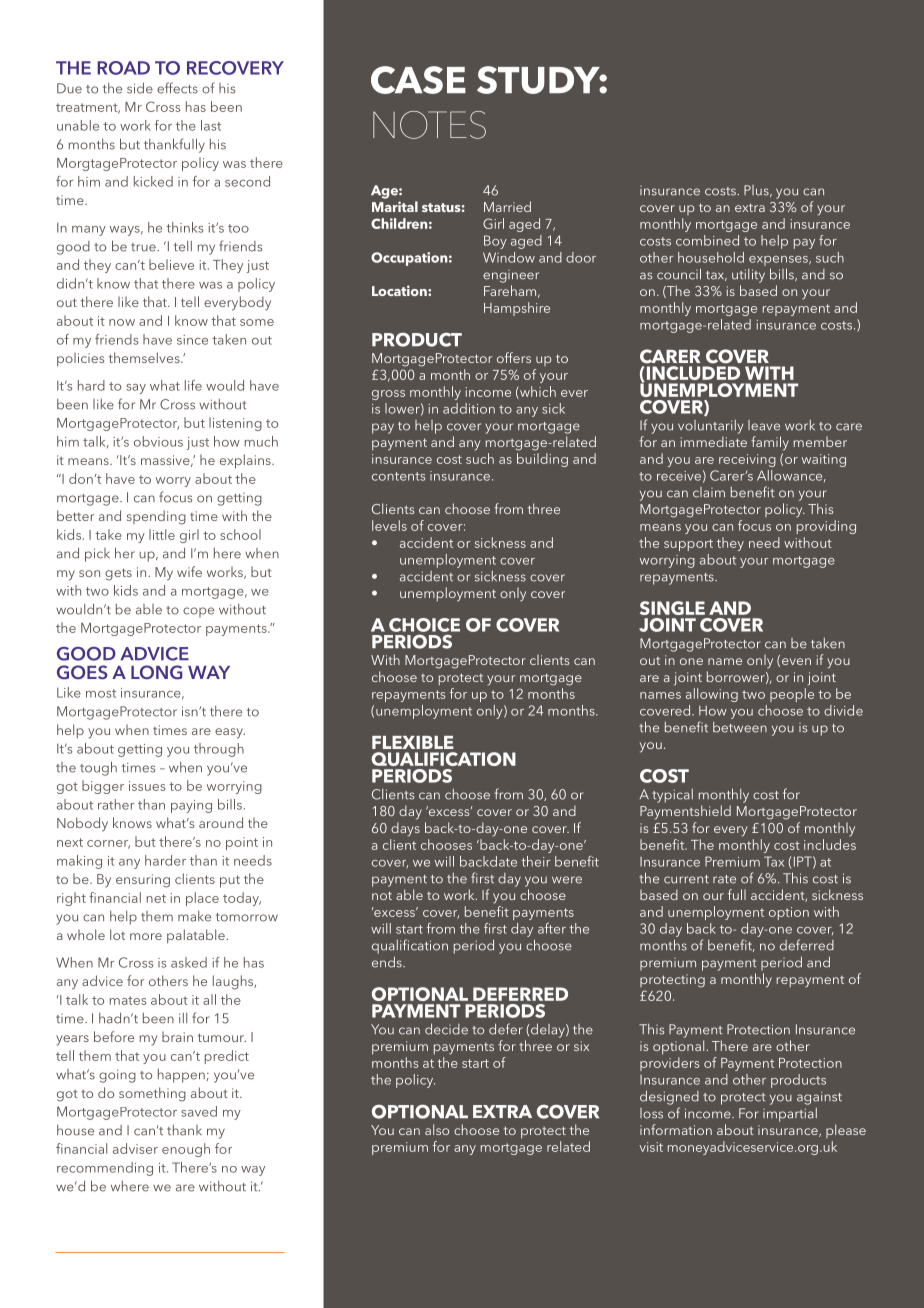 Image resolution: width=924 pixels, height=1308 pixels. I want to click on addition, so click(469, 408).
